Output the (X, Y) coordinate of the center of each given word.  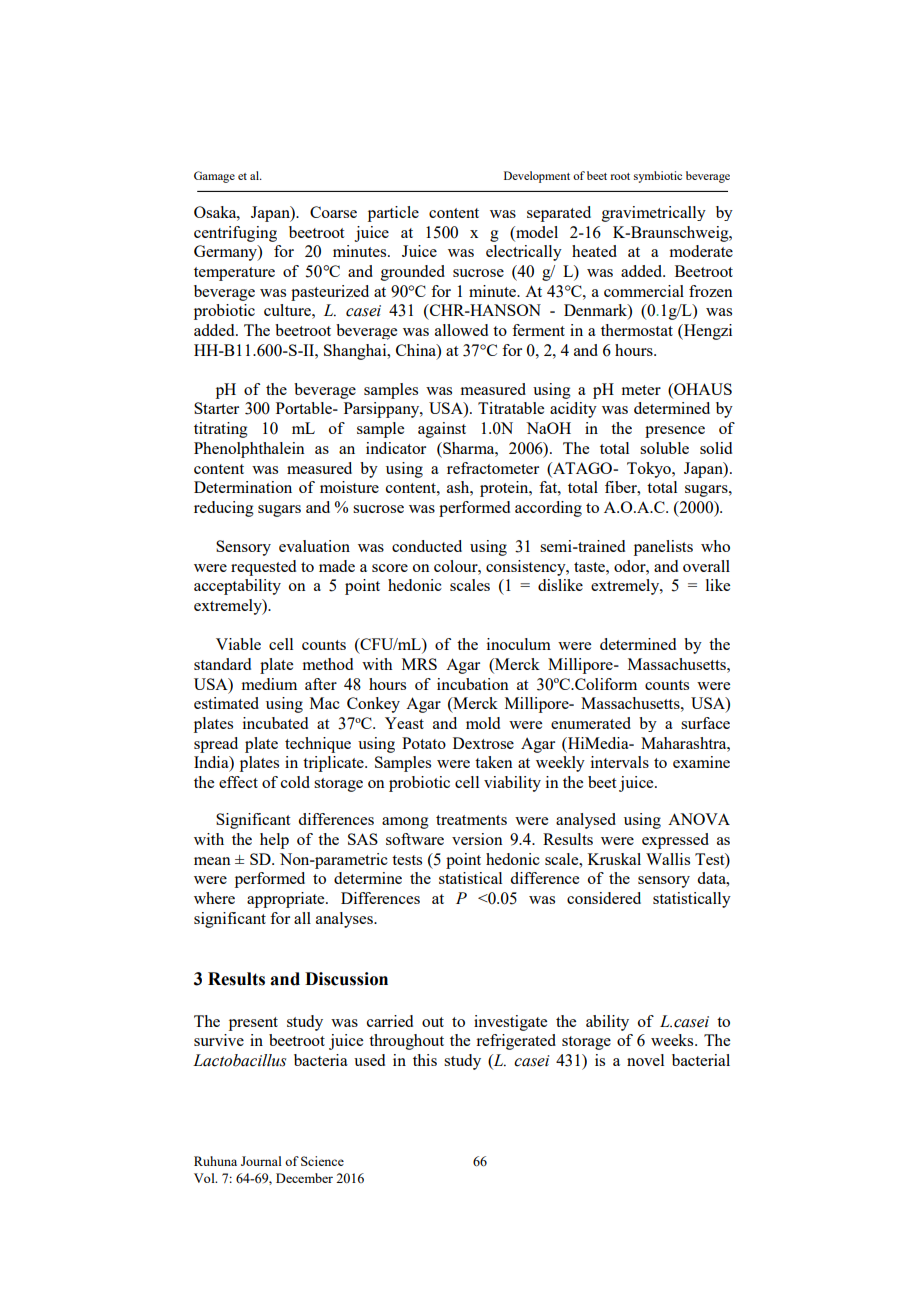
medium (269, 684)
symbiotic (658, 177)
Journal (261, 1161)
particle (393, 214)
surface (705, 723)
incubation (473, 684)
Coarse (333, 212)
